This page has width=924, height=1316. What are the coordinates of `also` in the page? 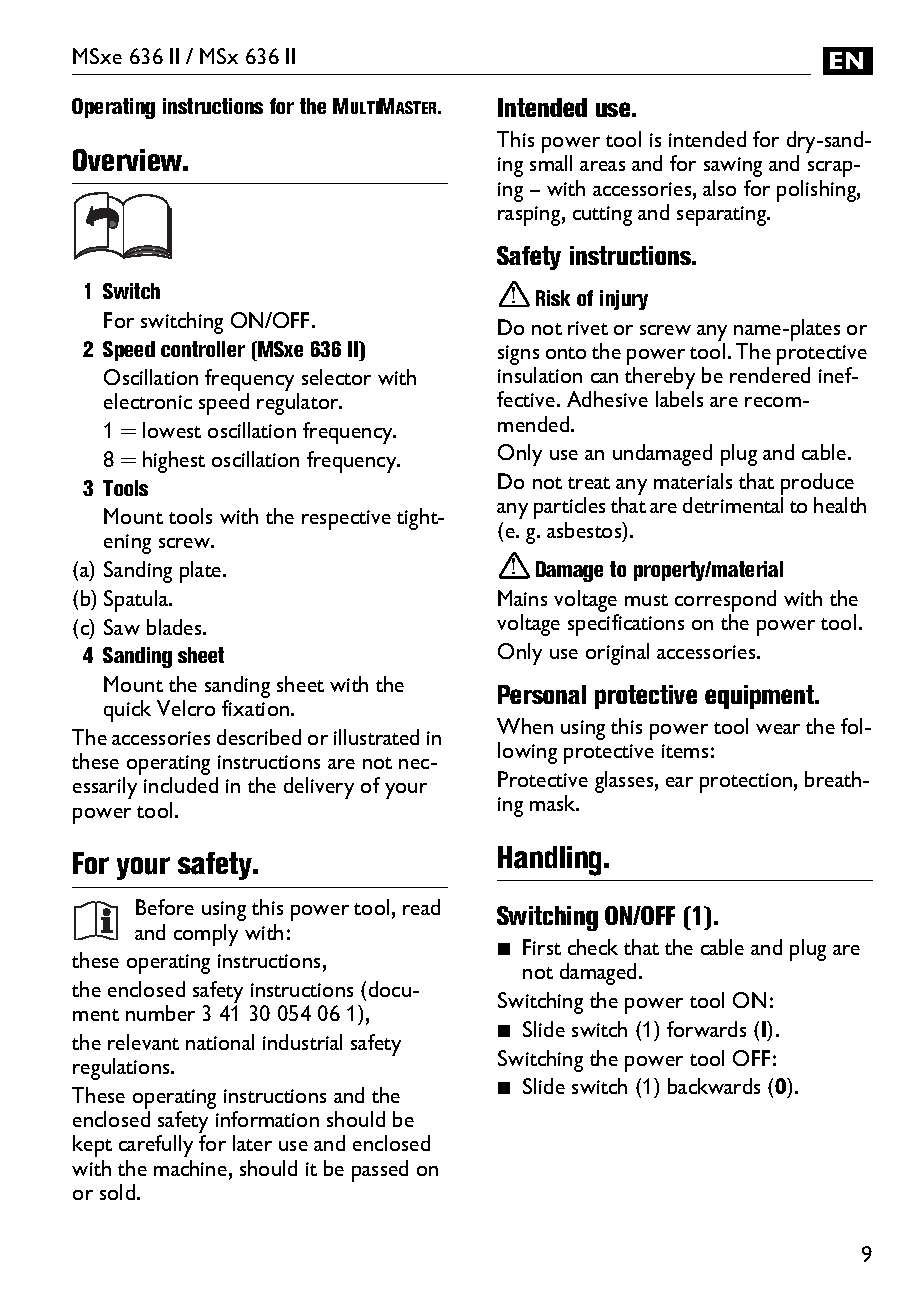 It's located at (719, 188).
